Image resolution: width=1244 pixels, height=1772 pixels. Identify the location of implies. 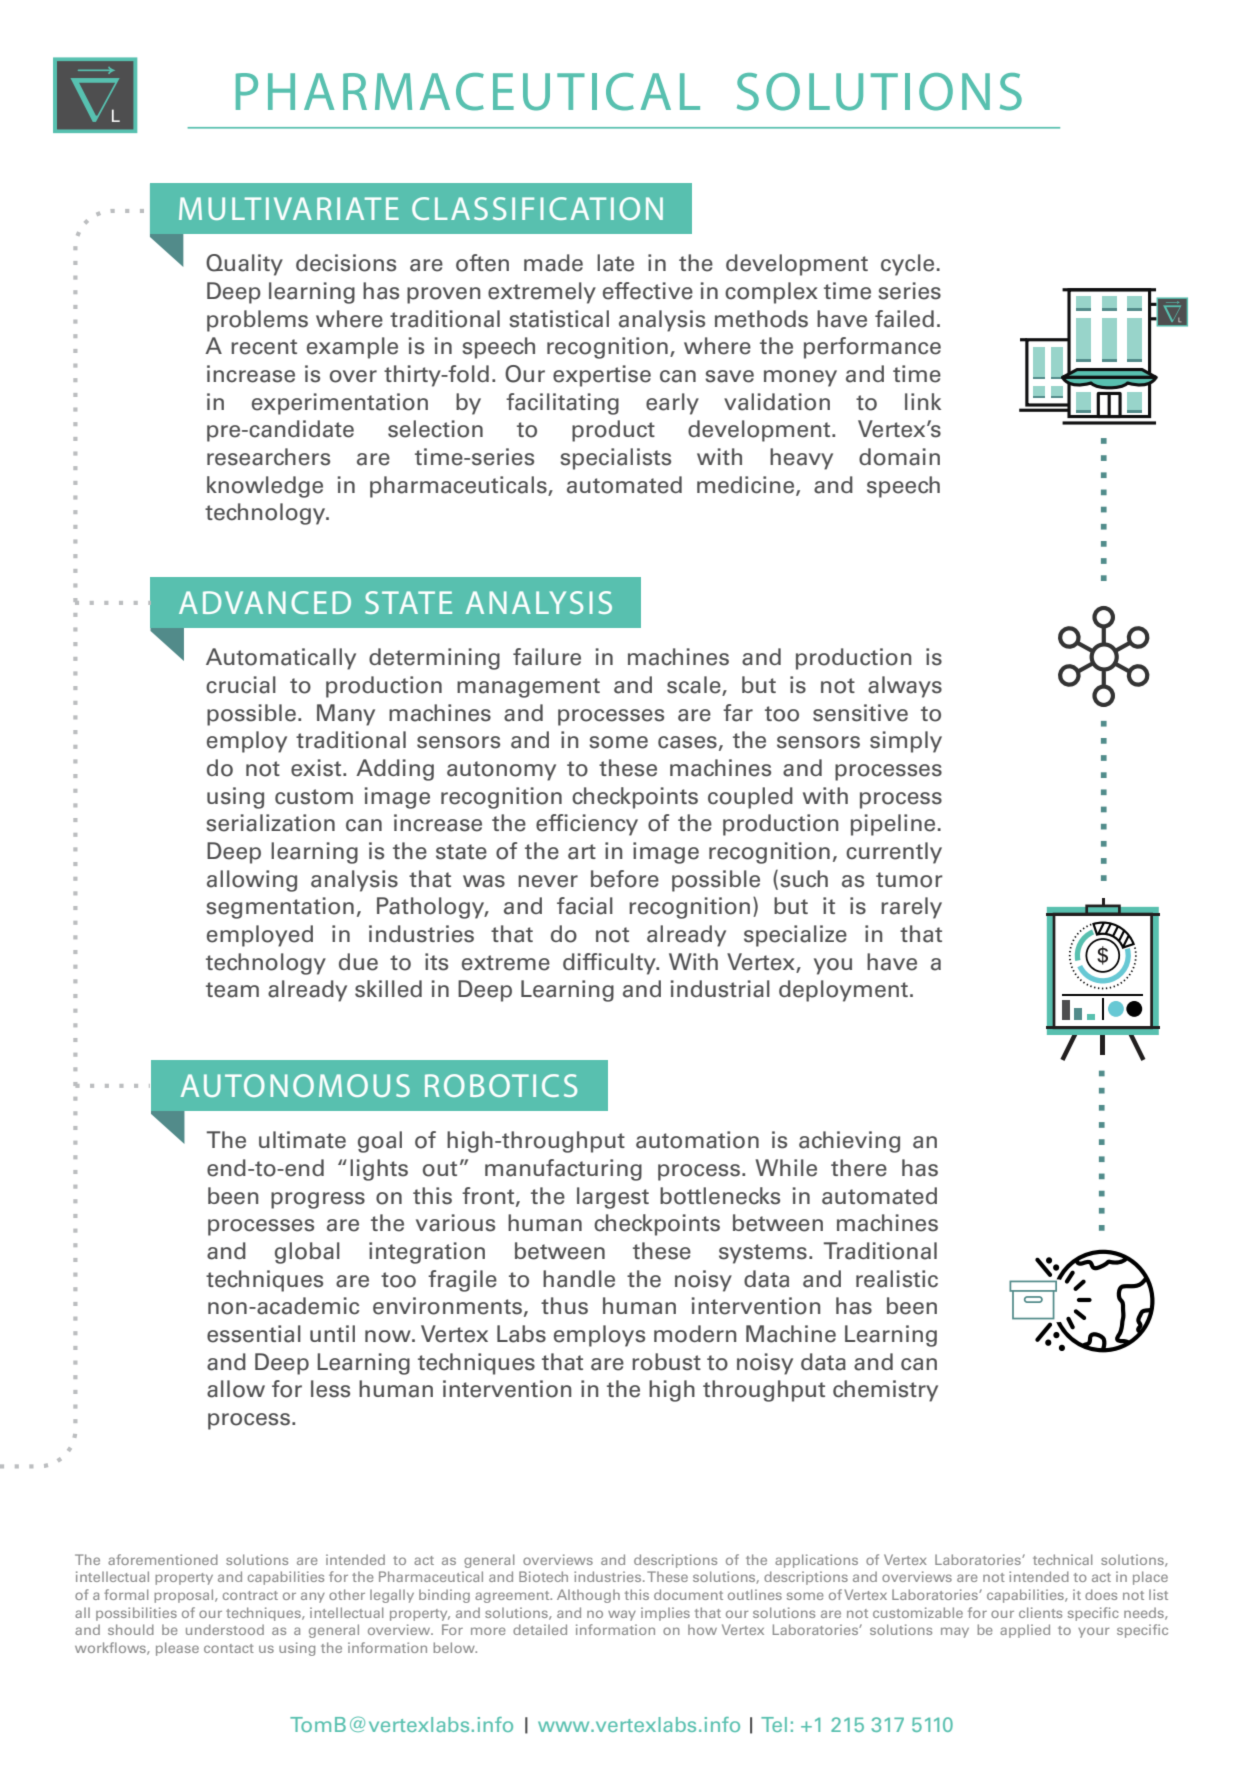
(665, 1614).
